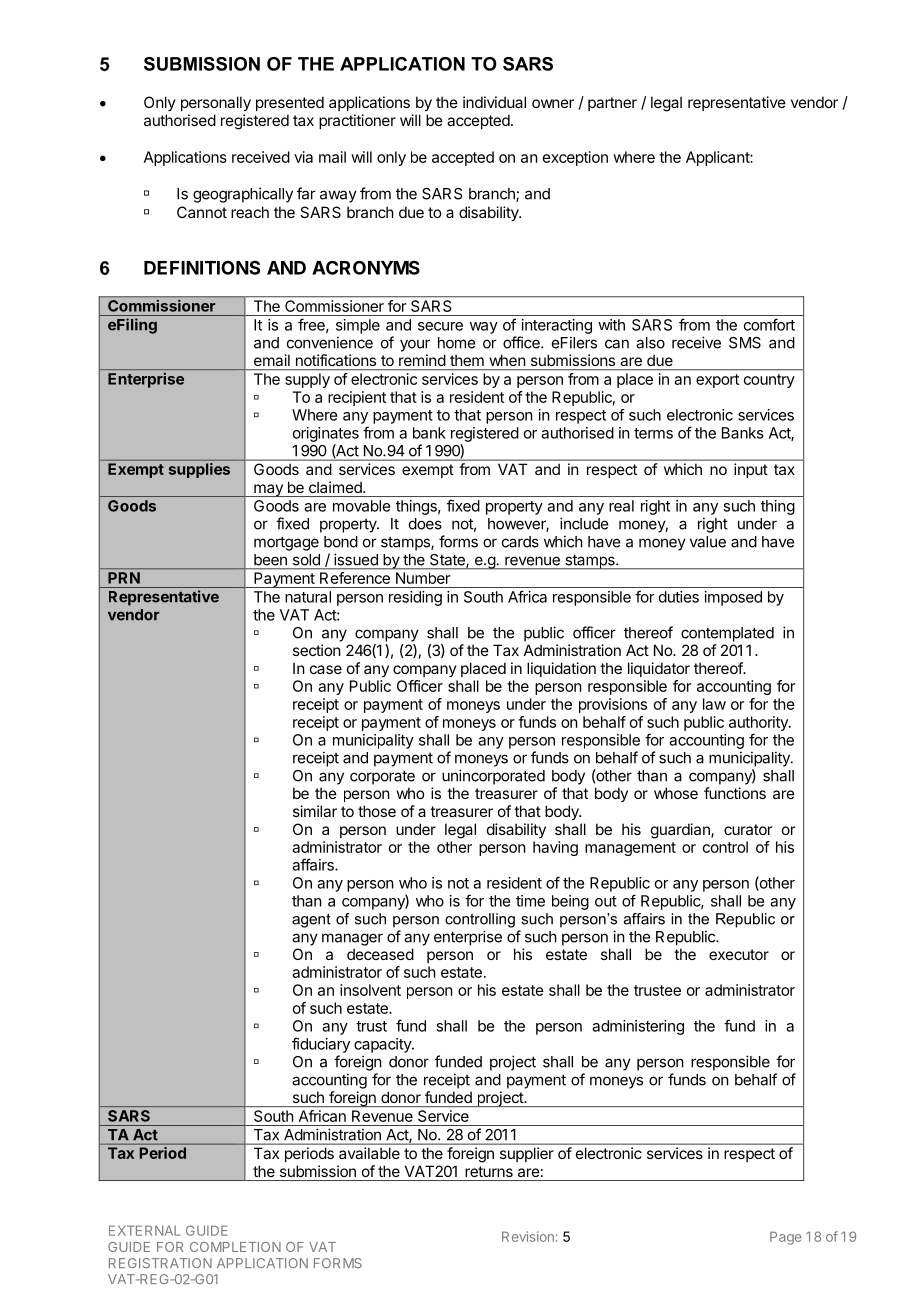  Describe the element at coordinates (235, 1247) in the image. I see `COMPLETION` at that location.
